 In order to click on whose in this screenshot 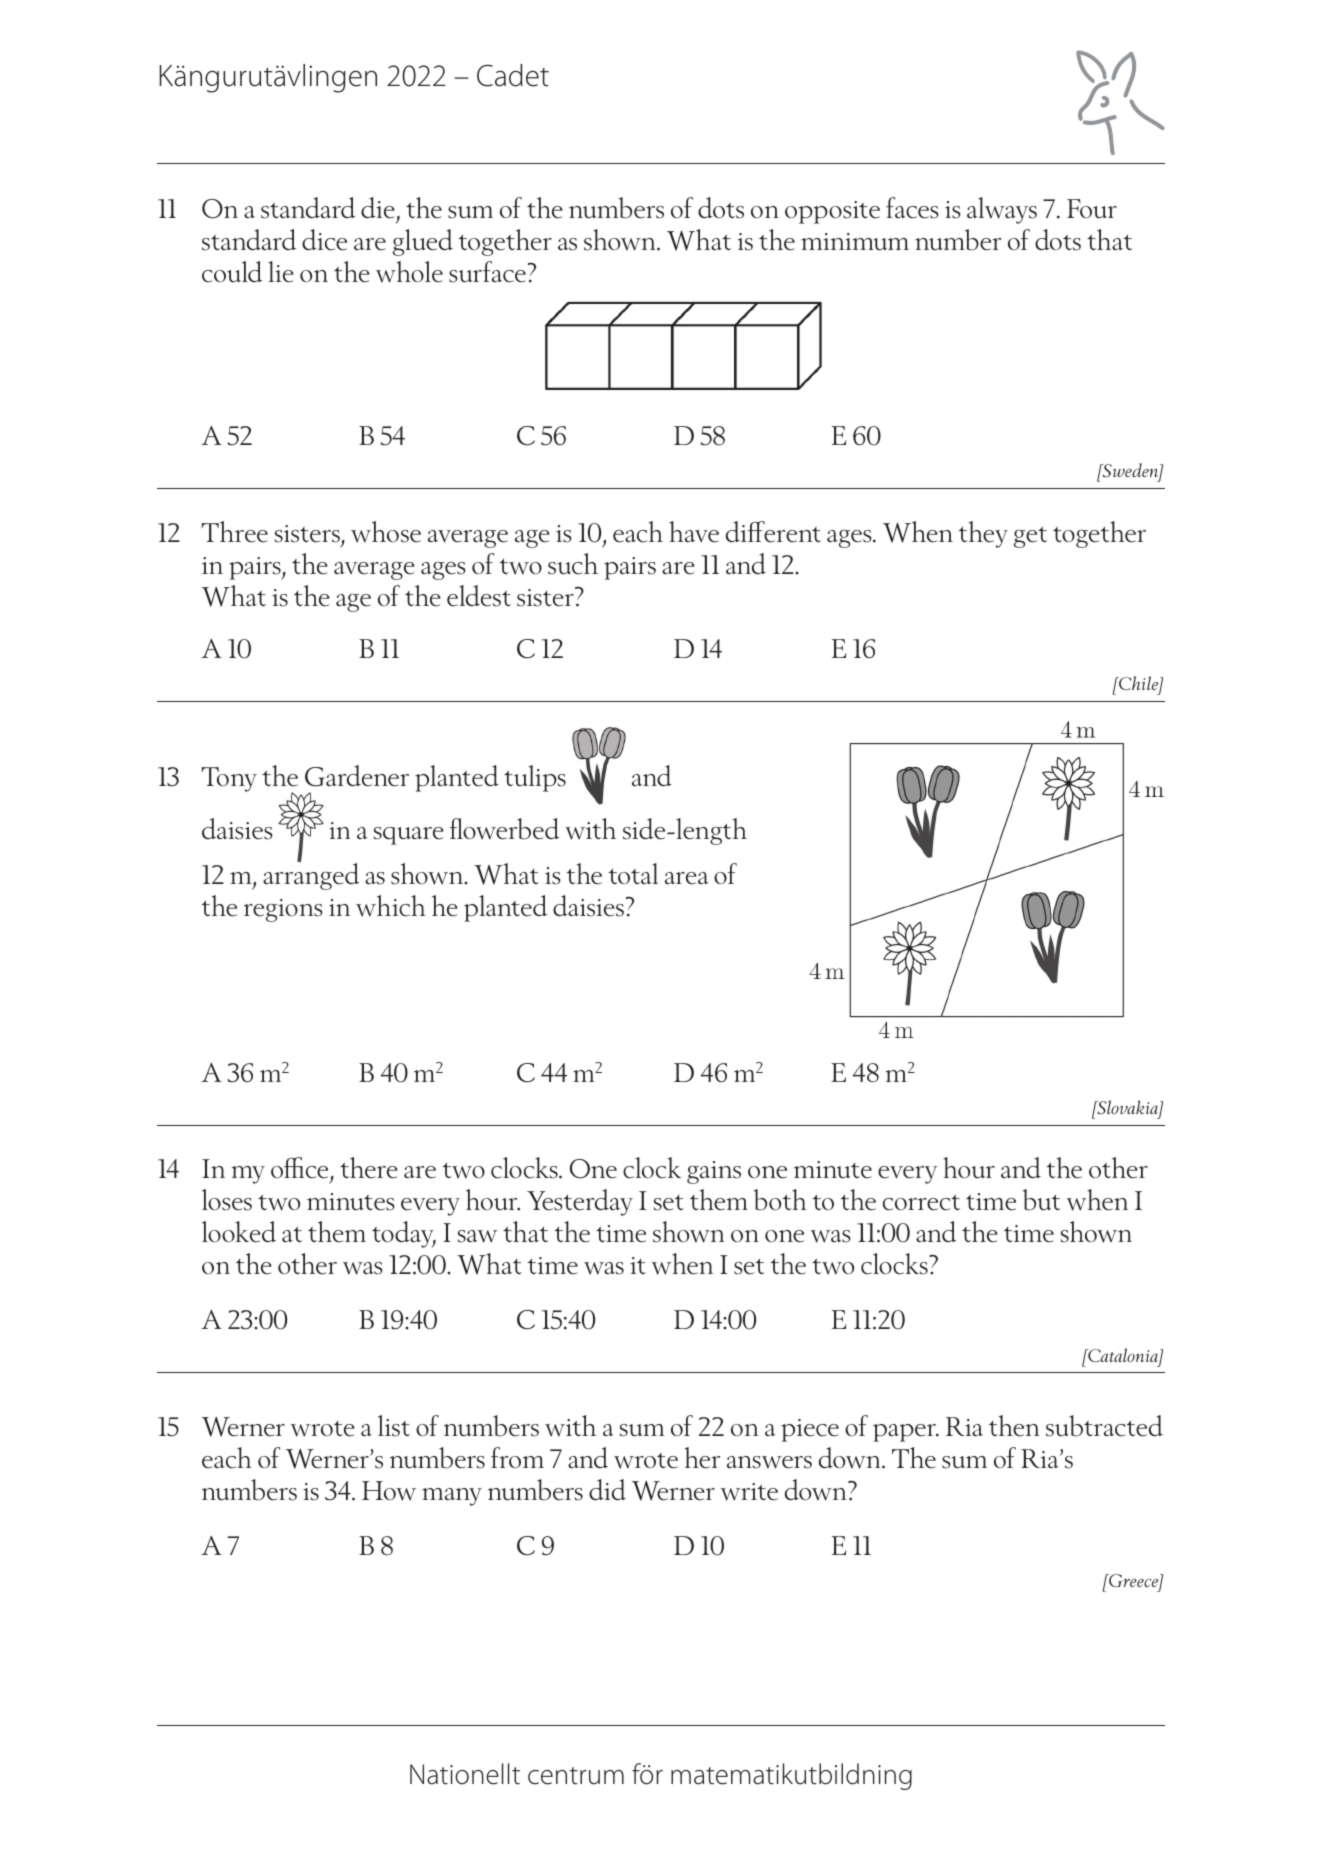, I will do `click(386, 532)`.
